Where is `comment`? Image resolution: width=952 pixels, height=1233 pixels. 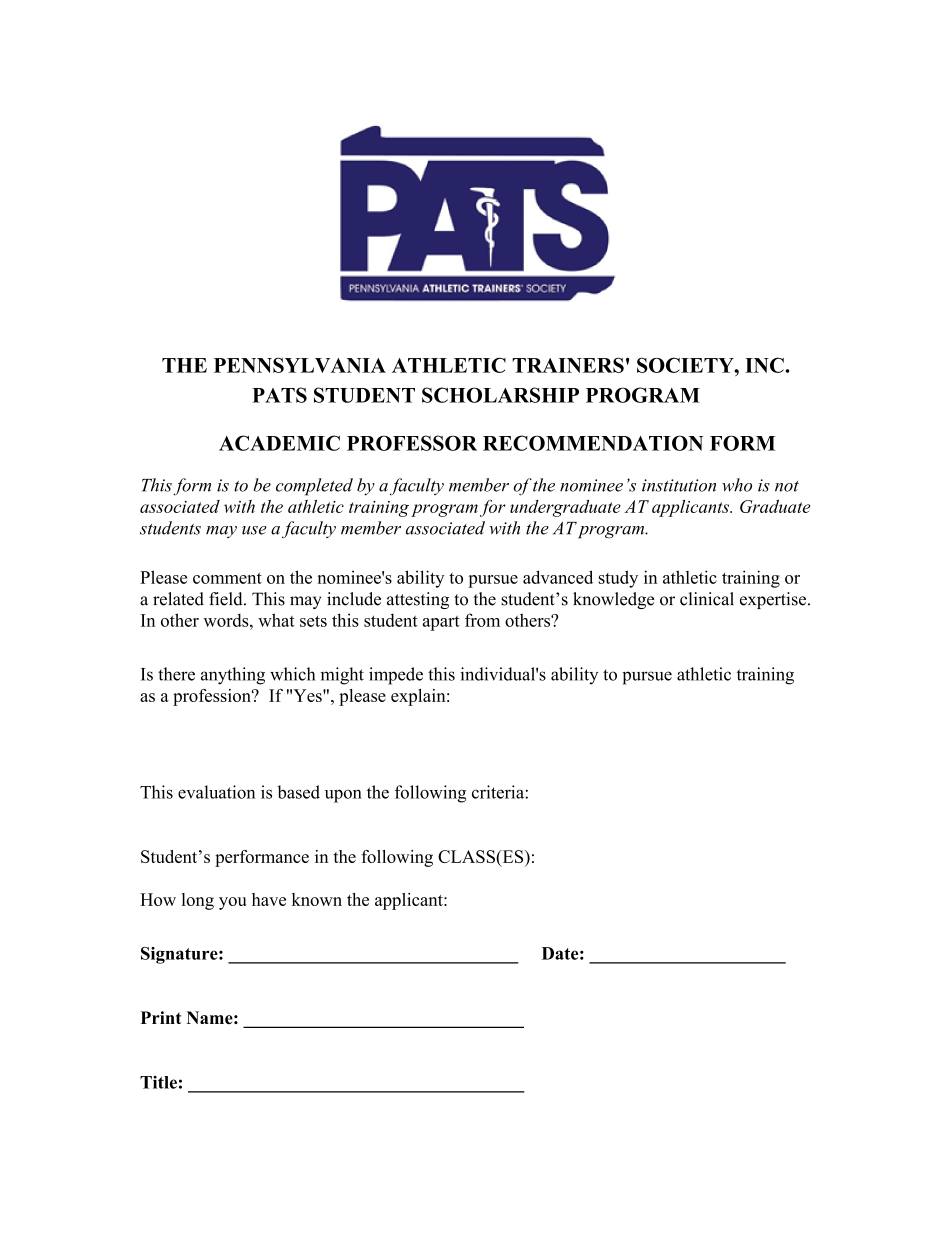
comment is located at coordinates (227, 578).
